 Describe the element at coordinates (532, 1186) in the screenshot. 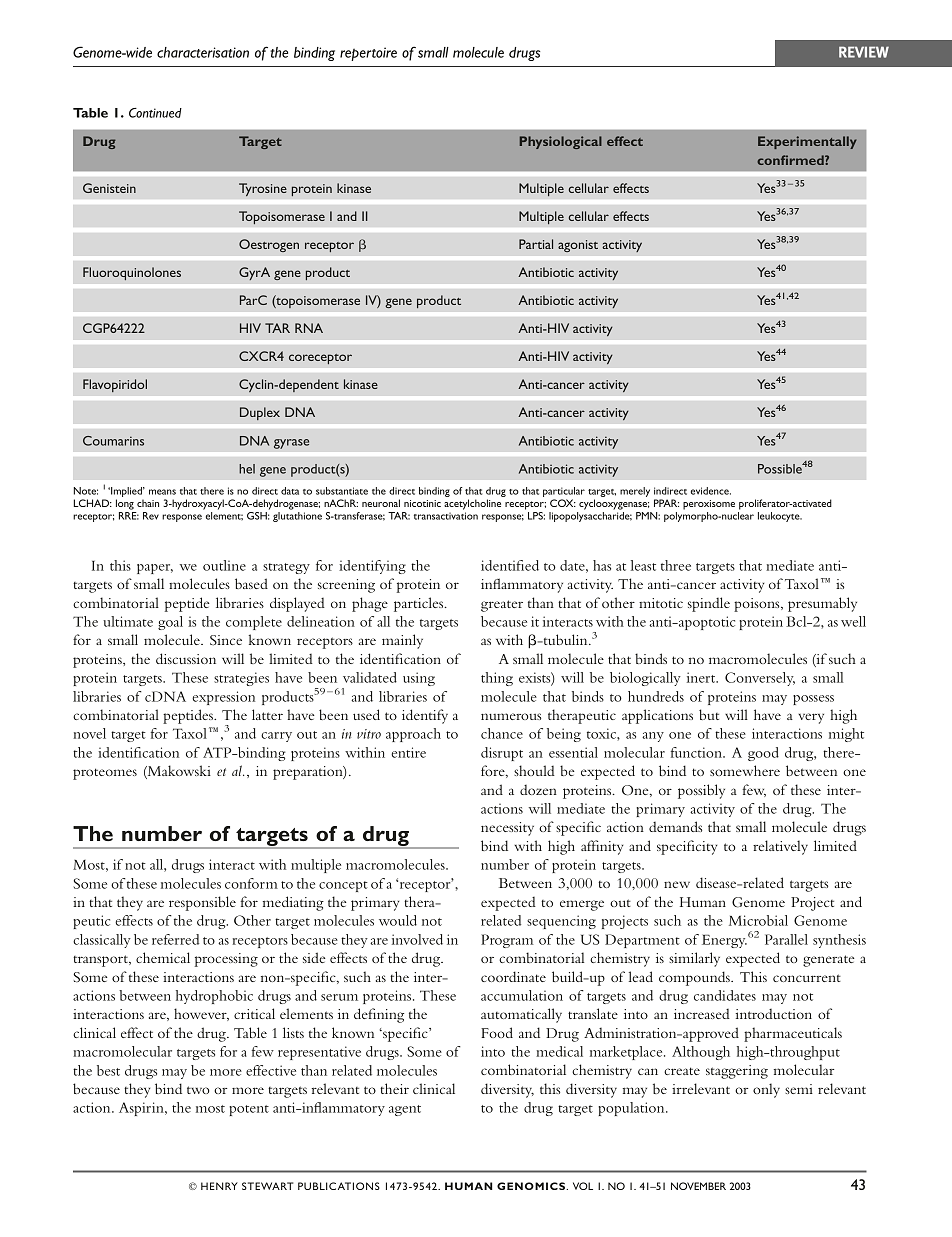

I see `GENOMICS` at that location.
